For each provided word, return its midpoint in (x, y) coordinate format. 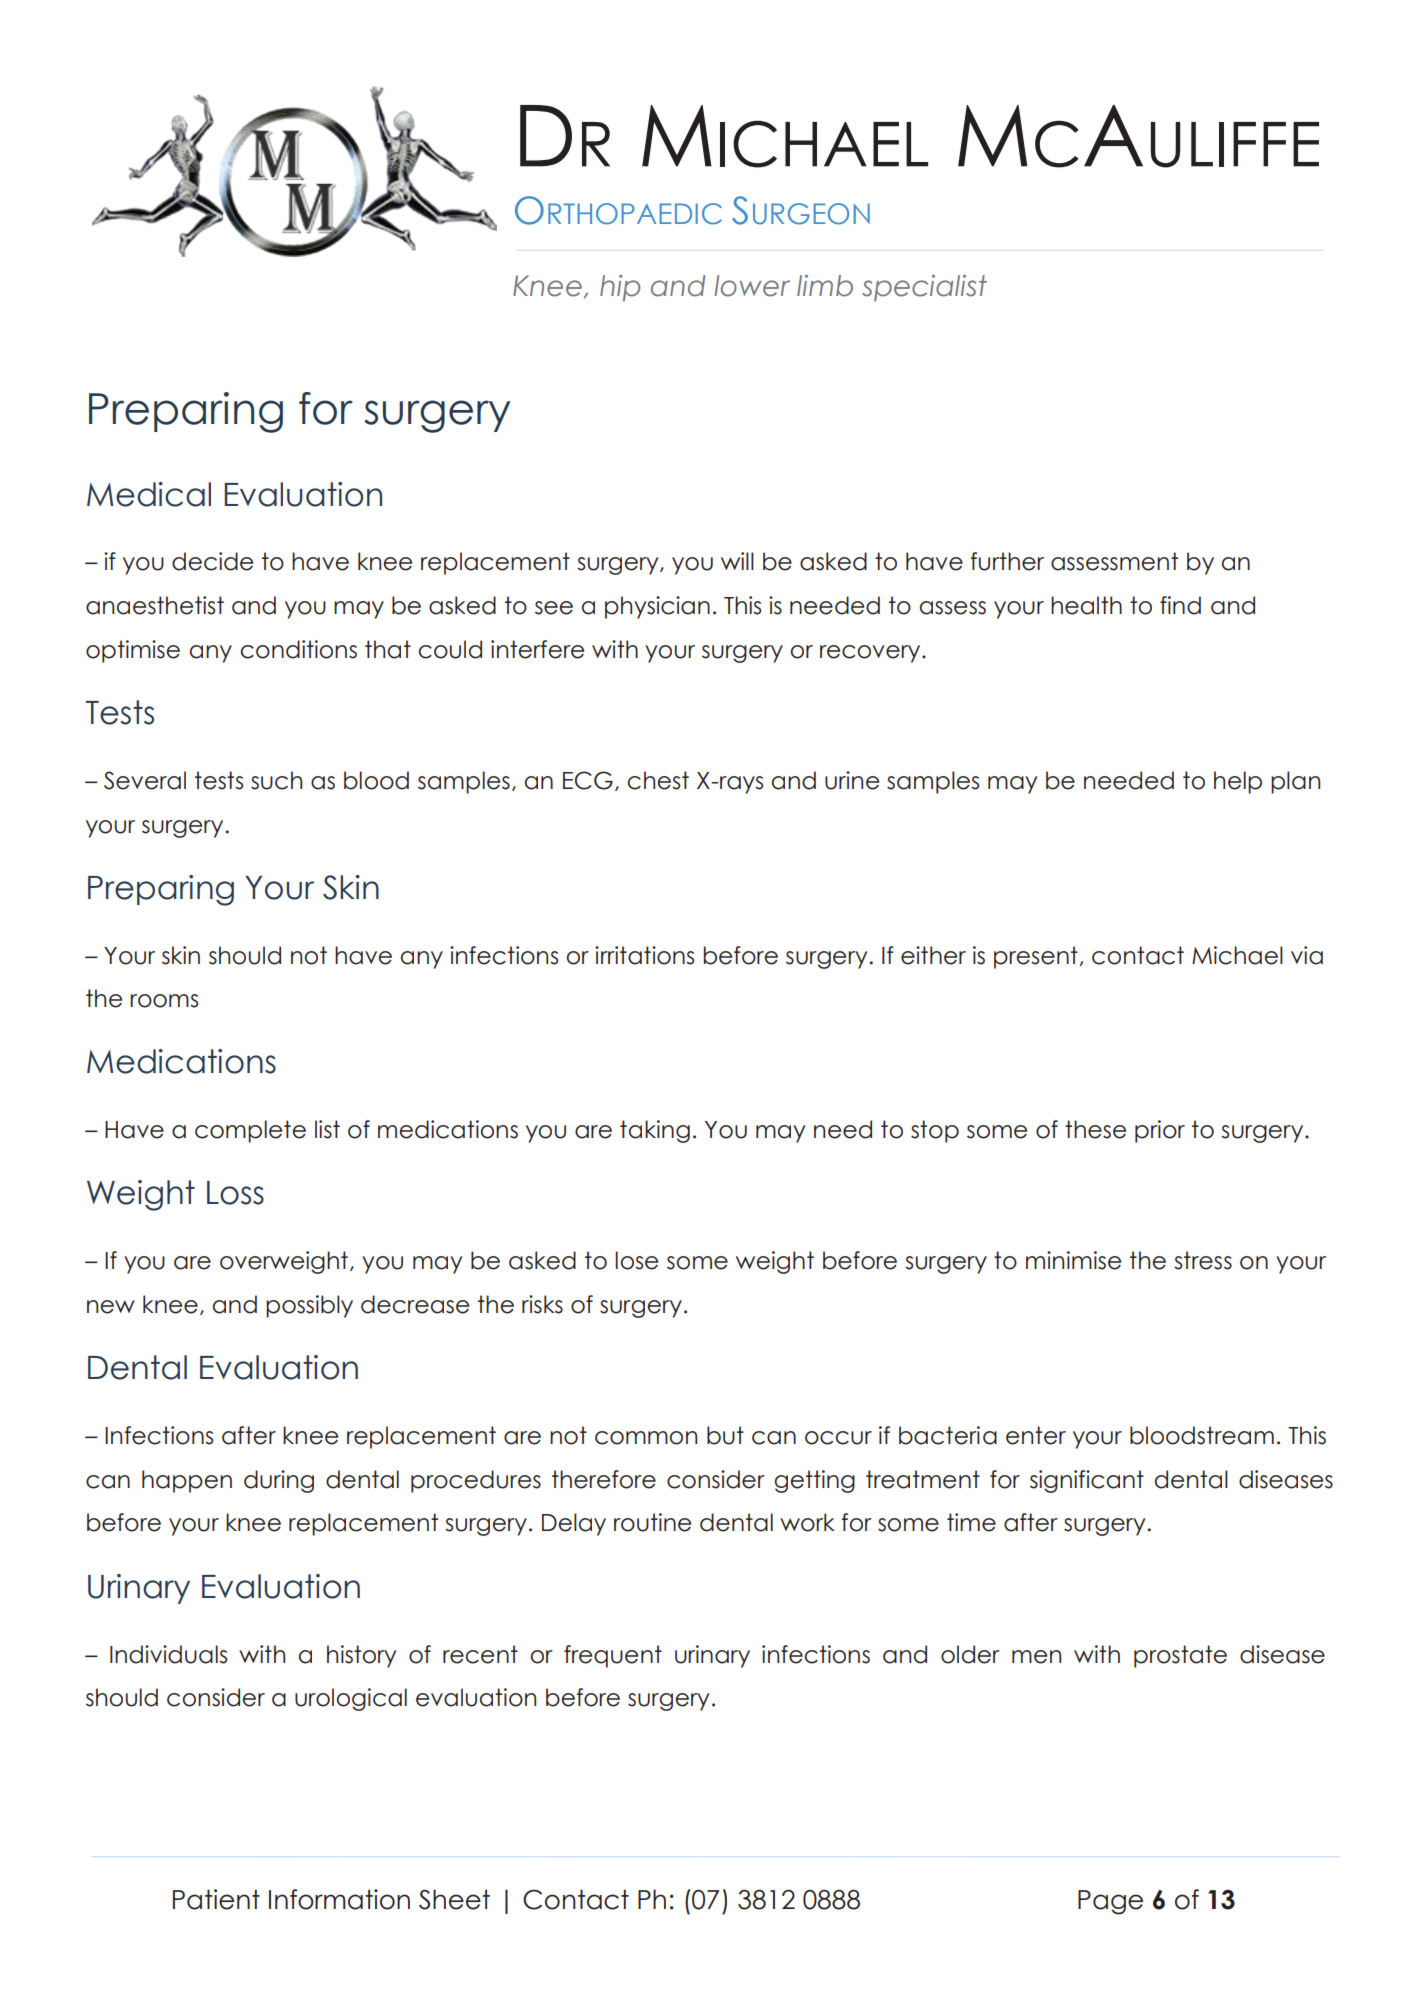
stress (1203, 1260)
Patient (216, 1899)
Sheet (454, 1899)
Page (1110, 1902)
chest (658, 780)
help (1238, 782)
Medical (149, 494)
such (276, 780)
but (725, 1435)
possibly (309, 1306)
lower (752, 286)
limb (825, 286)
